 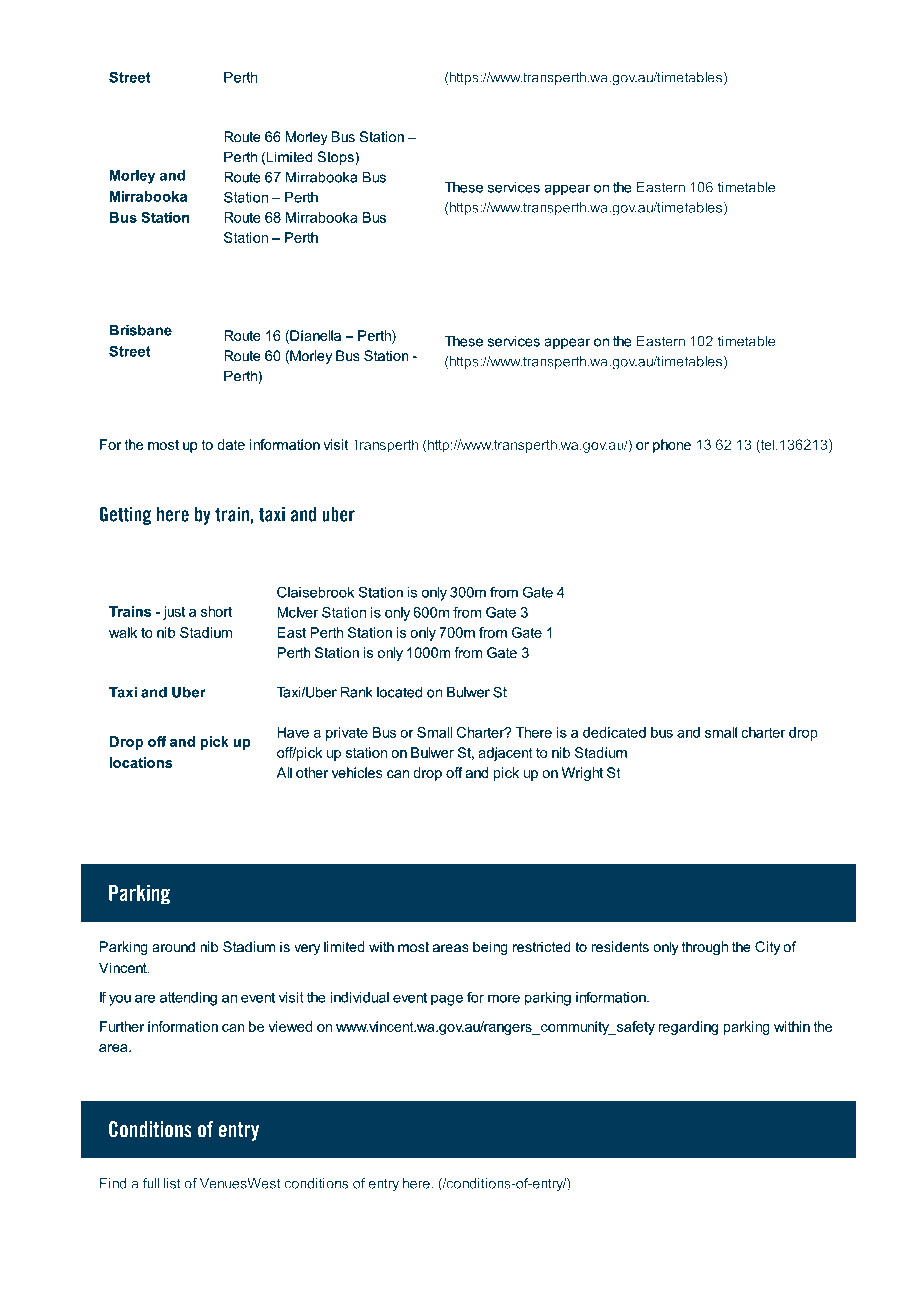 What do you see at coordinates (336, 158) in the screenshot?
I see `Stops` at bounding box center [336, 158].
